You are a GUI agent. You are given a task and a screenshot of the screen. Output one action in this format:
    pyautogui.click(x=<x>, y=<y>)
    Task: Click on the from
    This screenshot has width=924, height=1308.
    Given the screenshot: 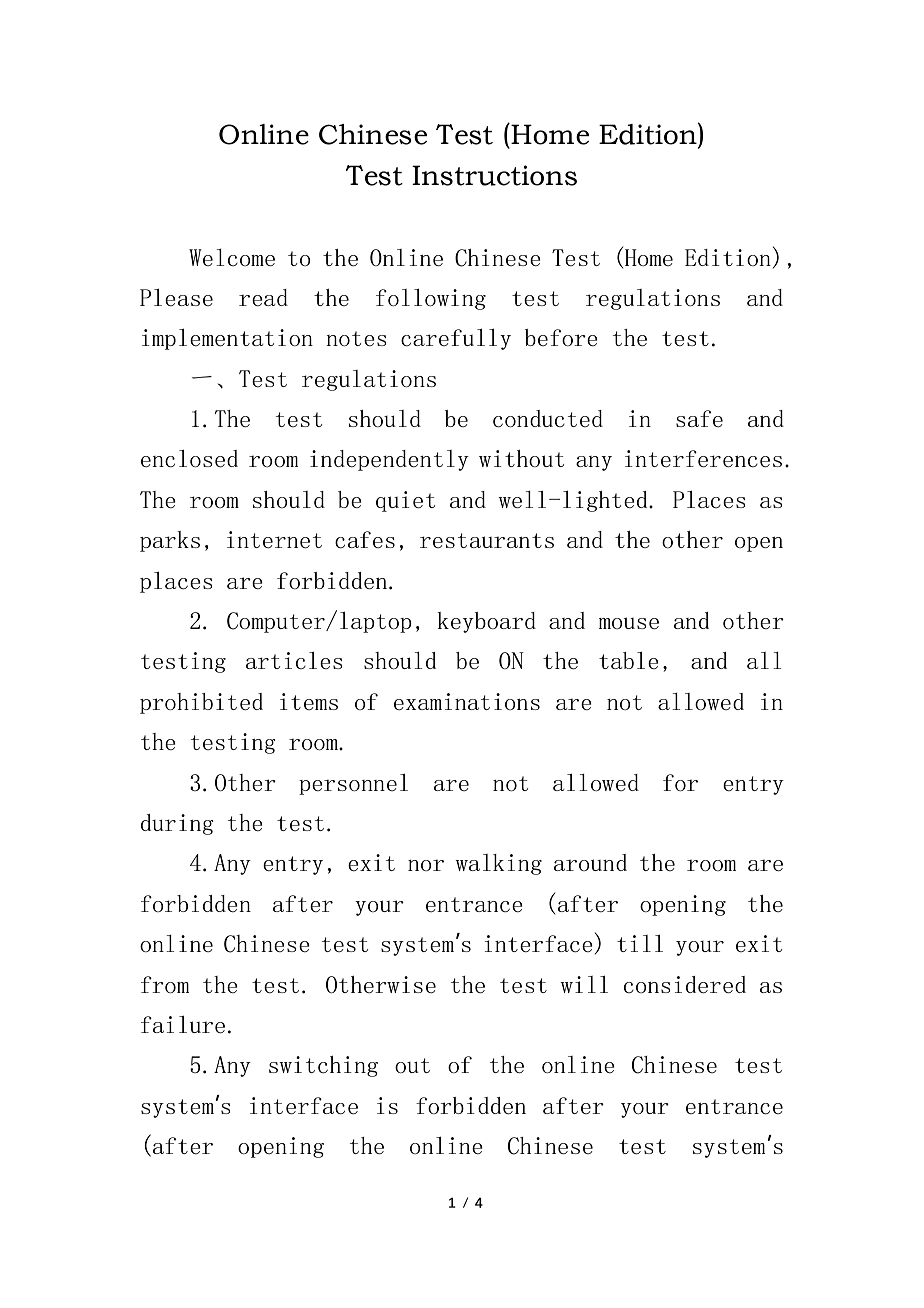 What is the action you would take?
    pyautogui.click(x=165, y=984)
